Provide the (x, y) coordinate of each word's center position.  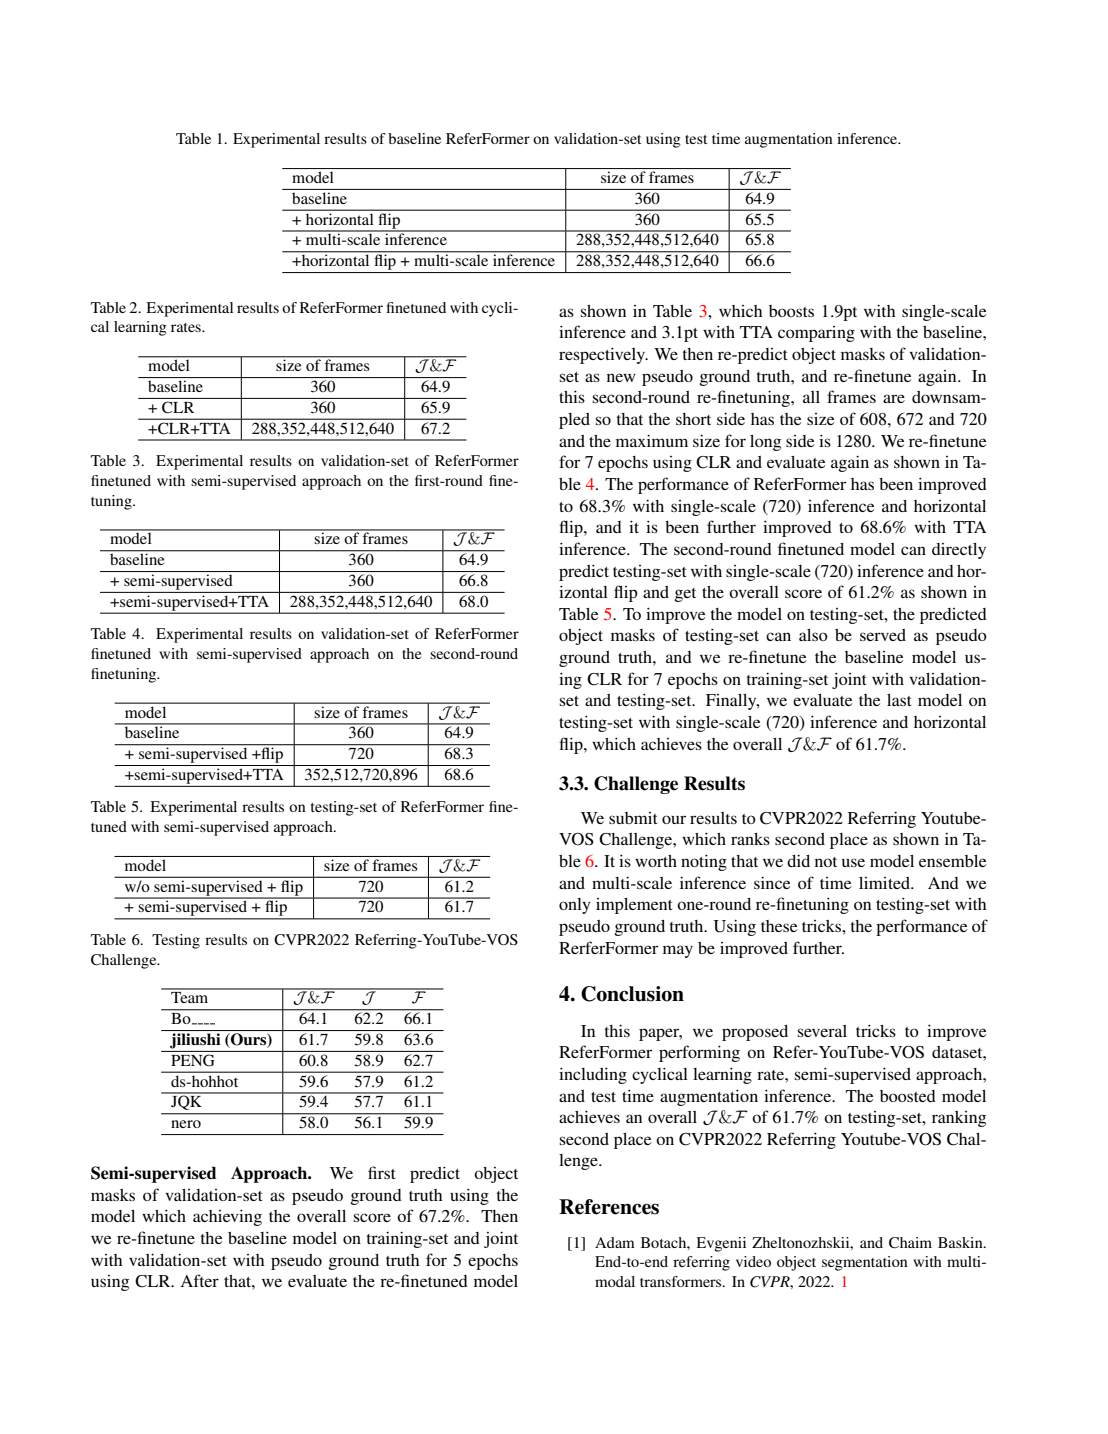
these (779, 926)
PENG (192, 1060)
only (575, 906)
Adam (615, 1242)
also (813, 635)
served (883, 635)
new (621, 377)
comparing (816, 334)
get (685, 595)
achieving (227, 1217)
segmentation (865, 1263)
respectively (603, 355)
